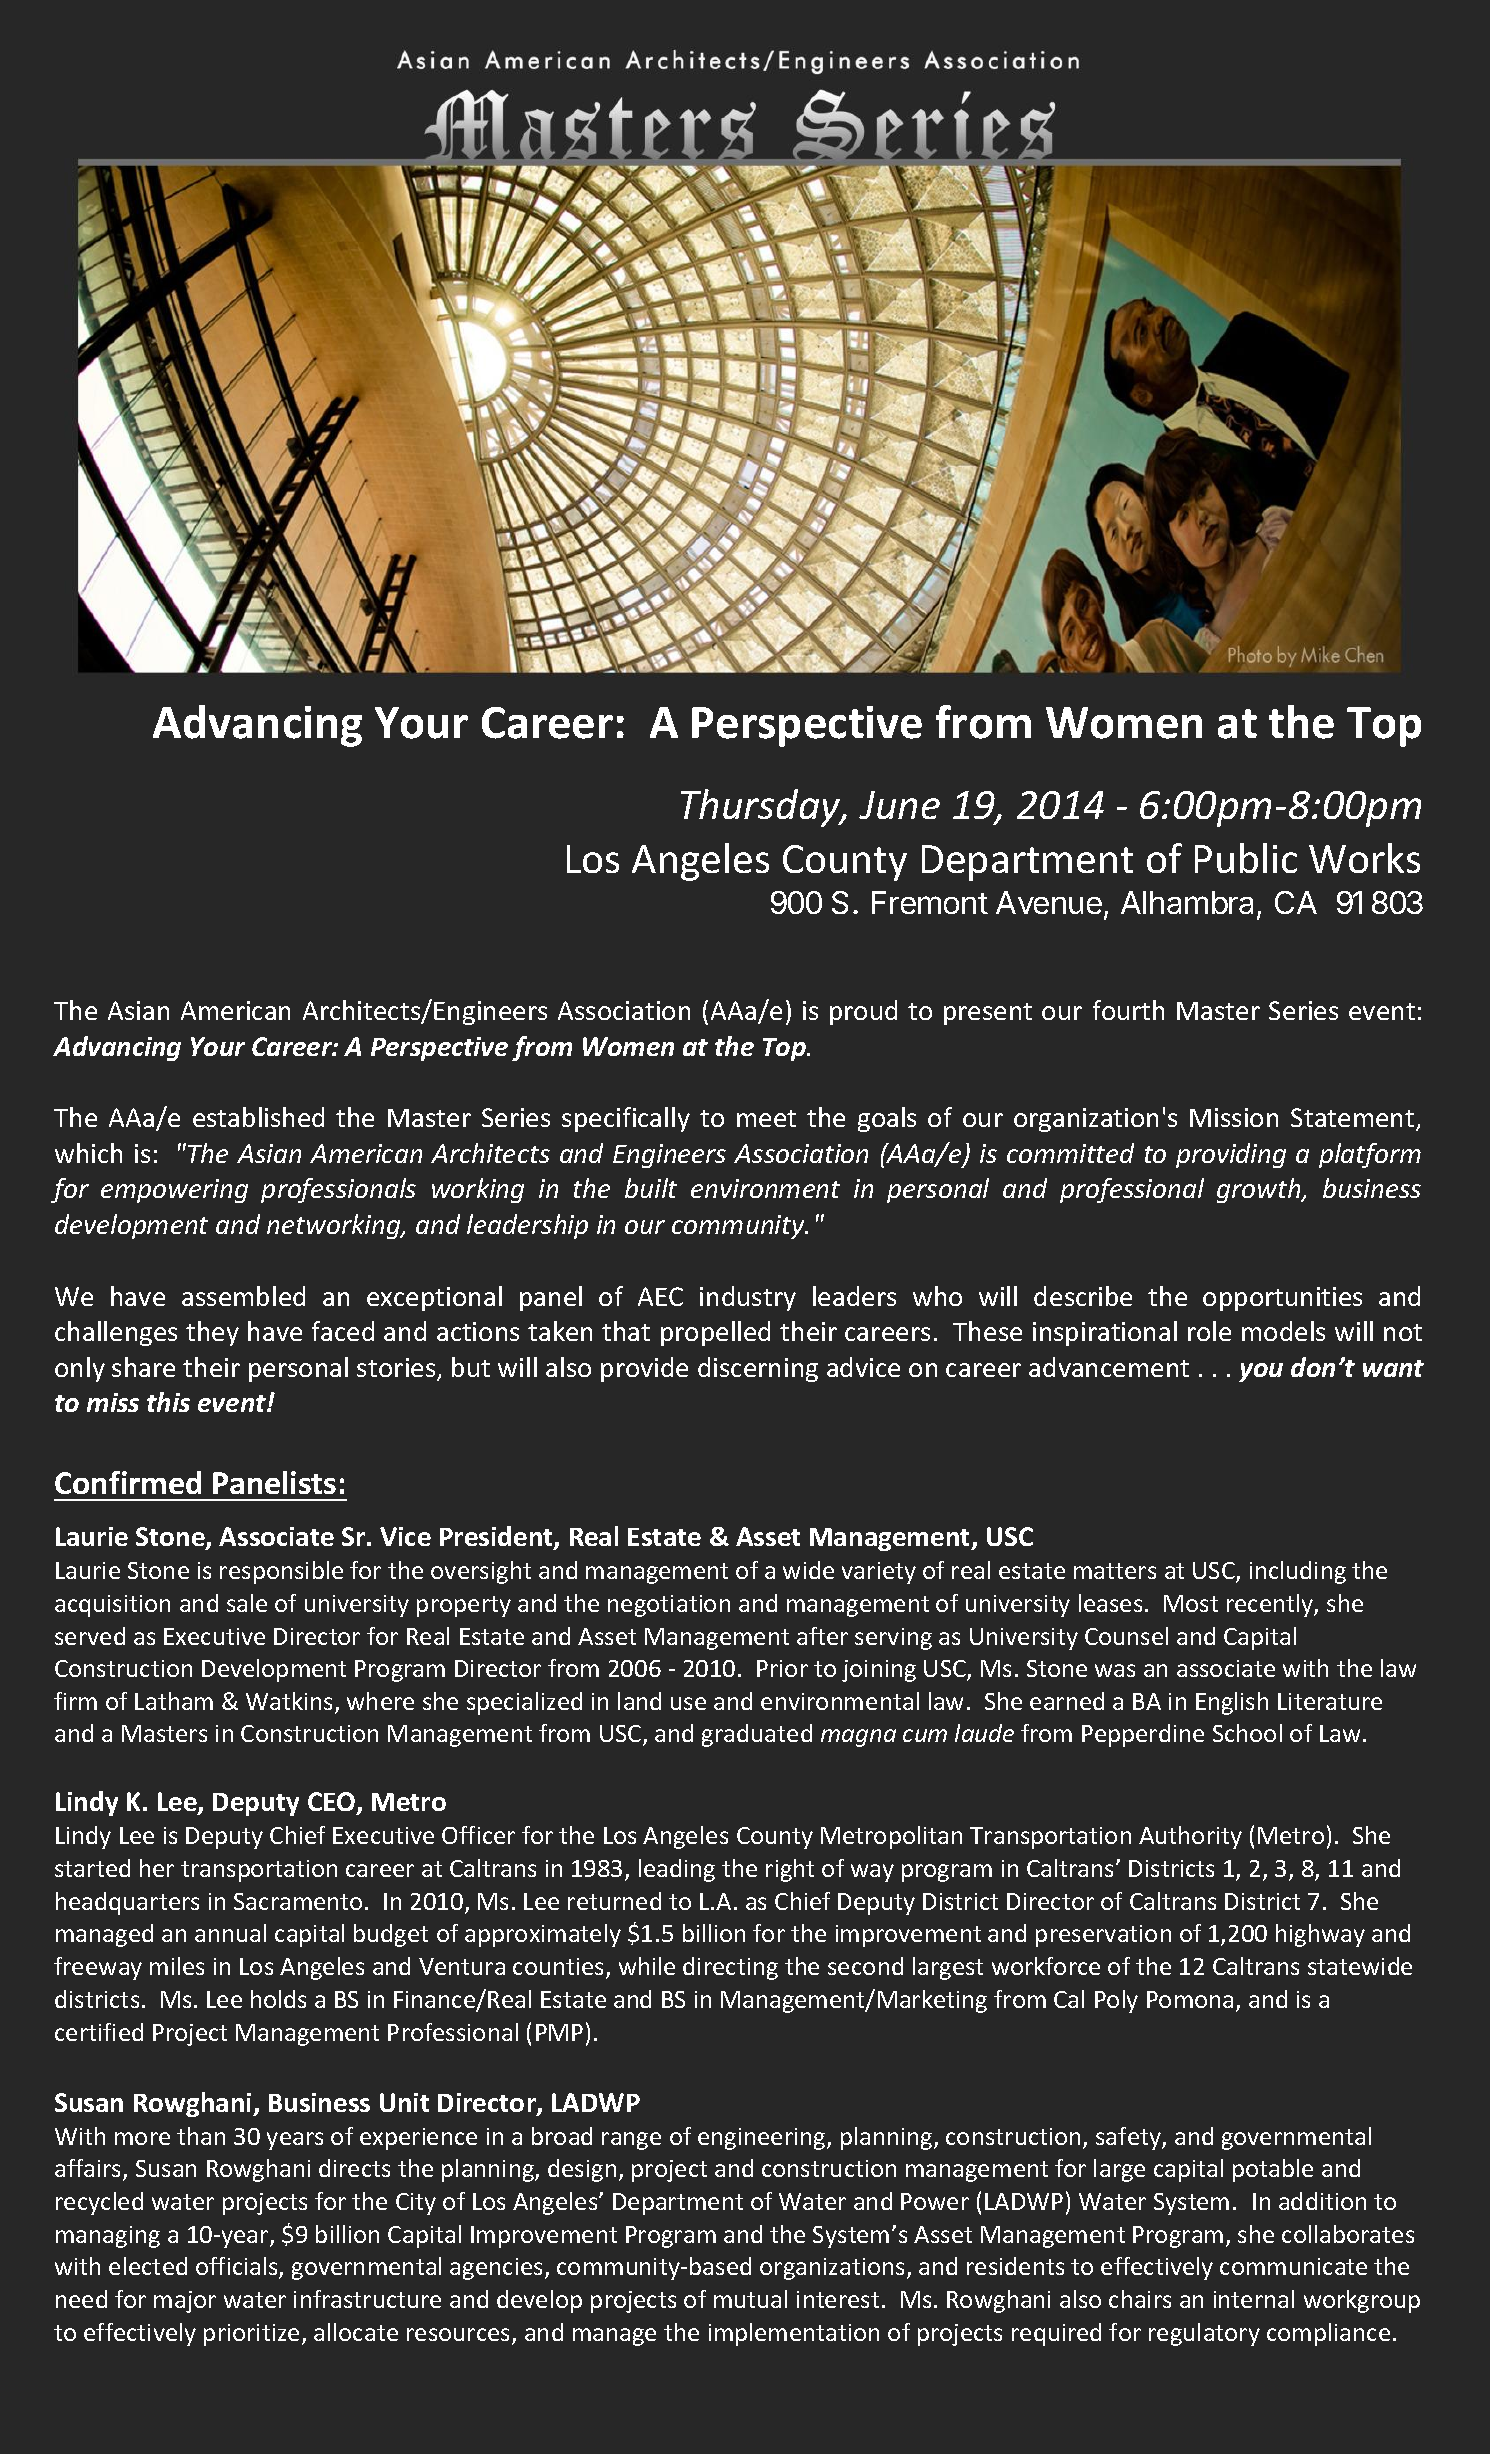 This screenshot has height=2454, width=1490. I want to click on role, so click(1209, 1331).
